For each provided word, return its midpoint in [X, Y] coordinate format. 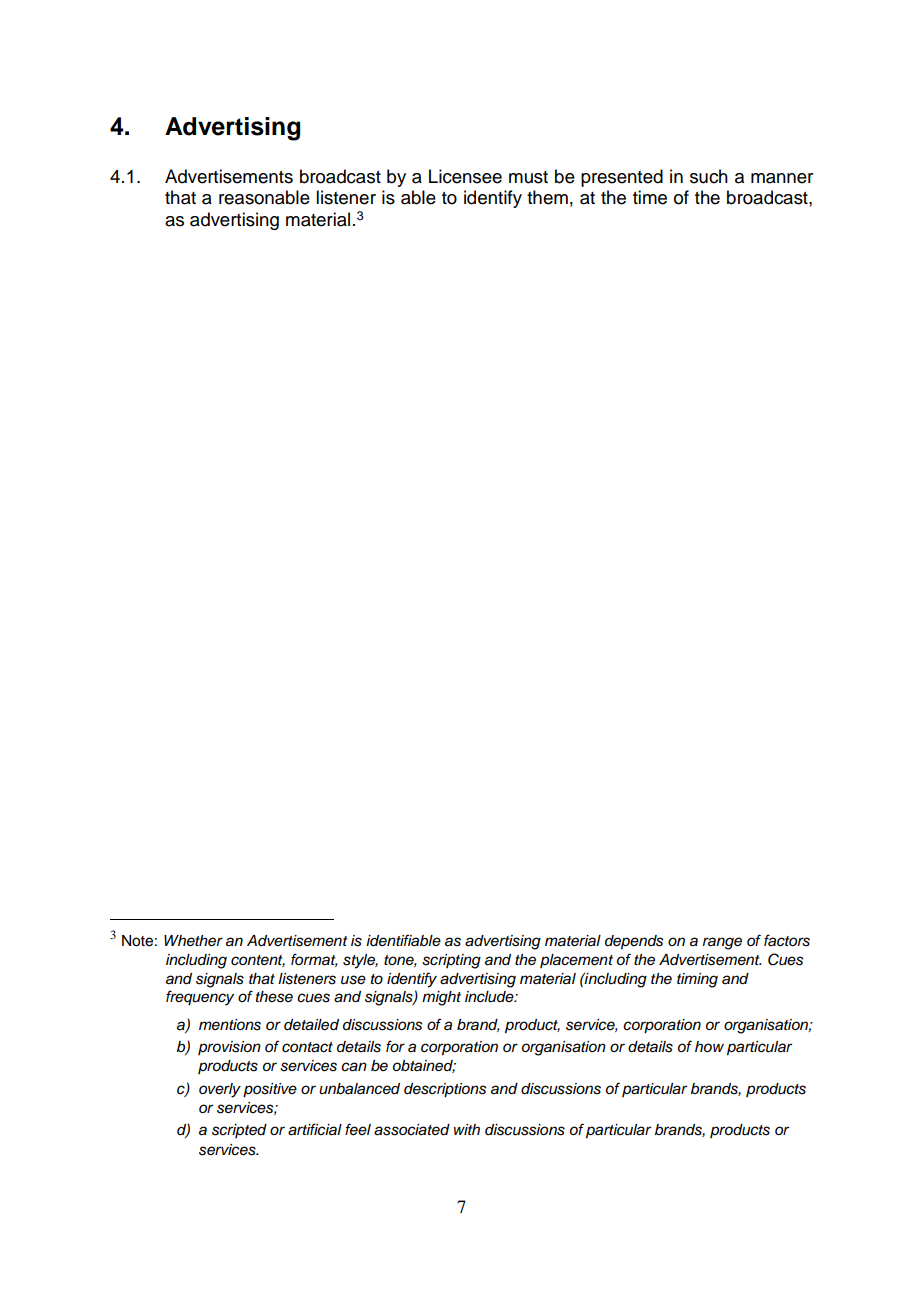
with [467, 1129]
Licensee [465, 176]
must [528, 177]
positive [270, 1090]
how [709, 1046]
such [709, 176]
